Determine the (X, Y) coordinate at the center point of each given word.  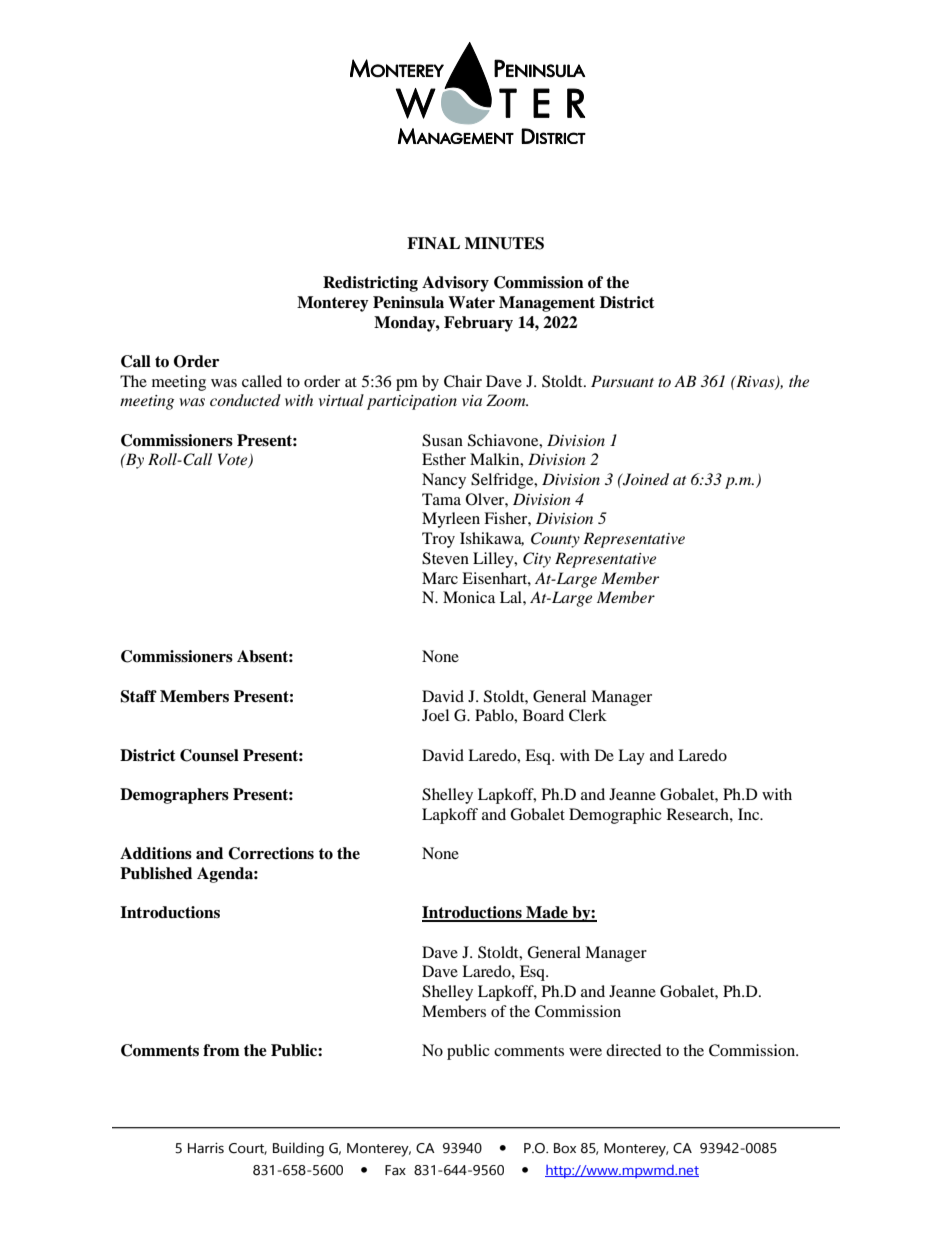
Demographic (615, 816)
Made (547, 913)
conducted (245, 400)
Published (156, 873)
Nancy (444, 481)
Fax (395, 1170)
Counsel (209, 755)
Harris (206, 1148)
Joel (435, 715)
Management (547, 304)
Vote (234, 460)
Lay (631, 757)
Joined (645, 479)
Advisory (455, 284)
